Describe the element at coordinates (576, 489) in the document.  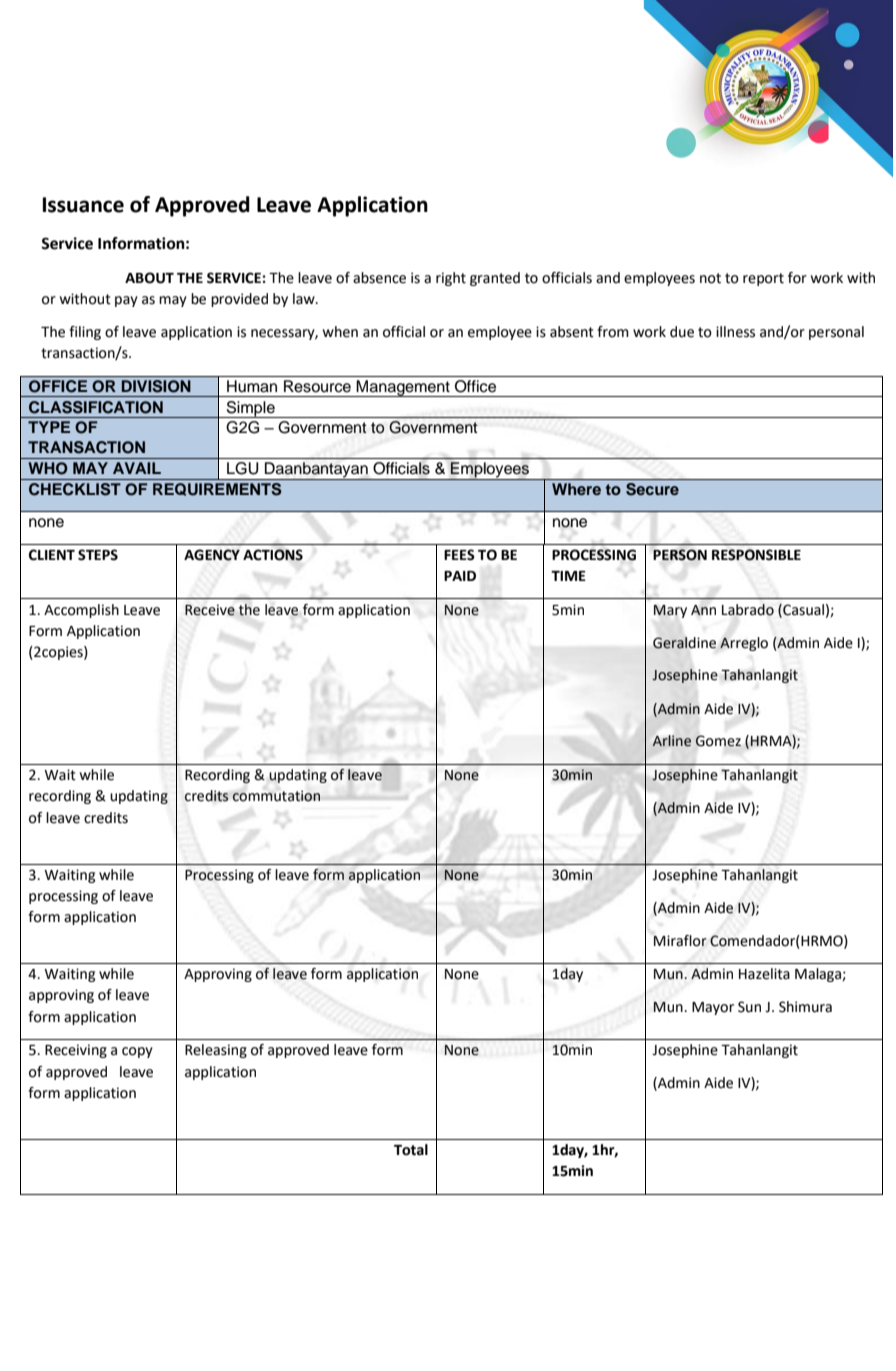
I see `Where` at that location.
